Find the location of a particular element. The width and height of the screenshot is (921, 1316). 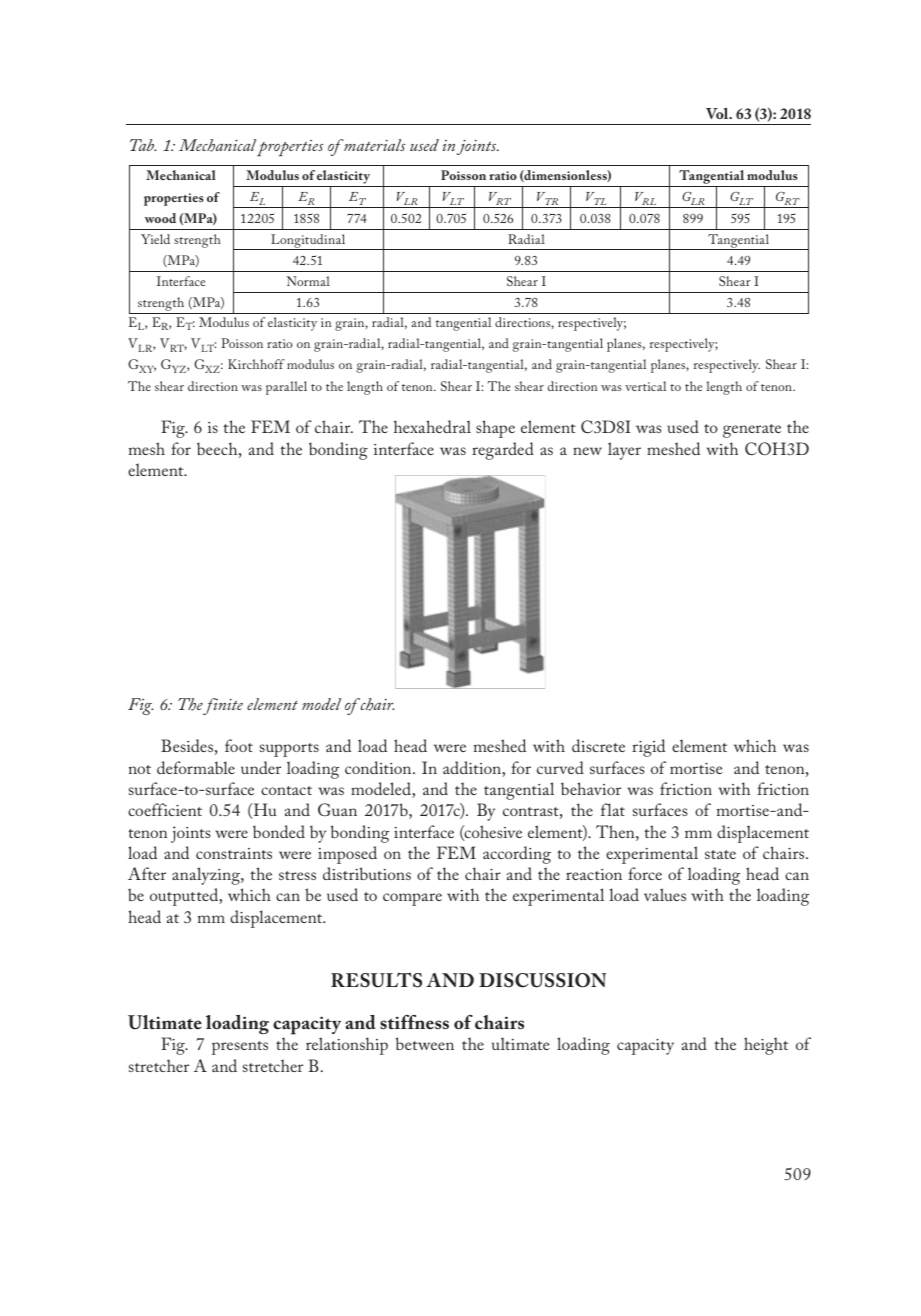

constraints is located at coordinates (234, 853).
